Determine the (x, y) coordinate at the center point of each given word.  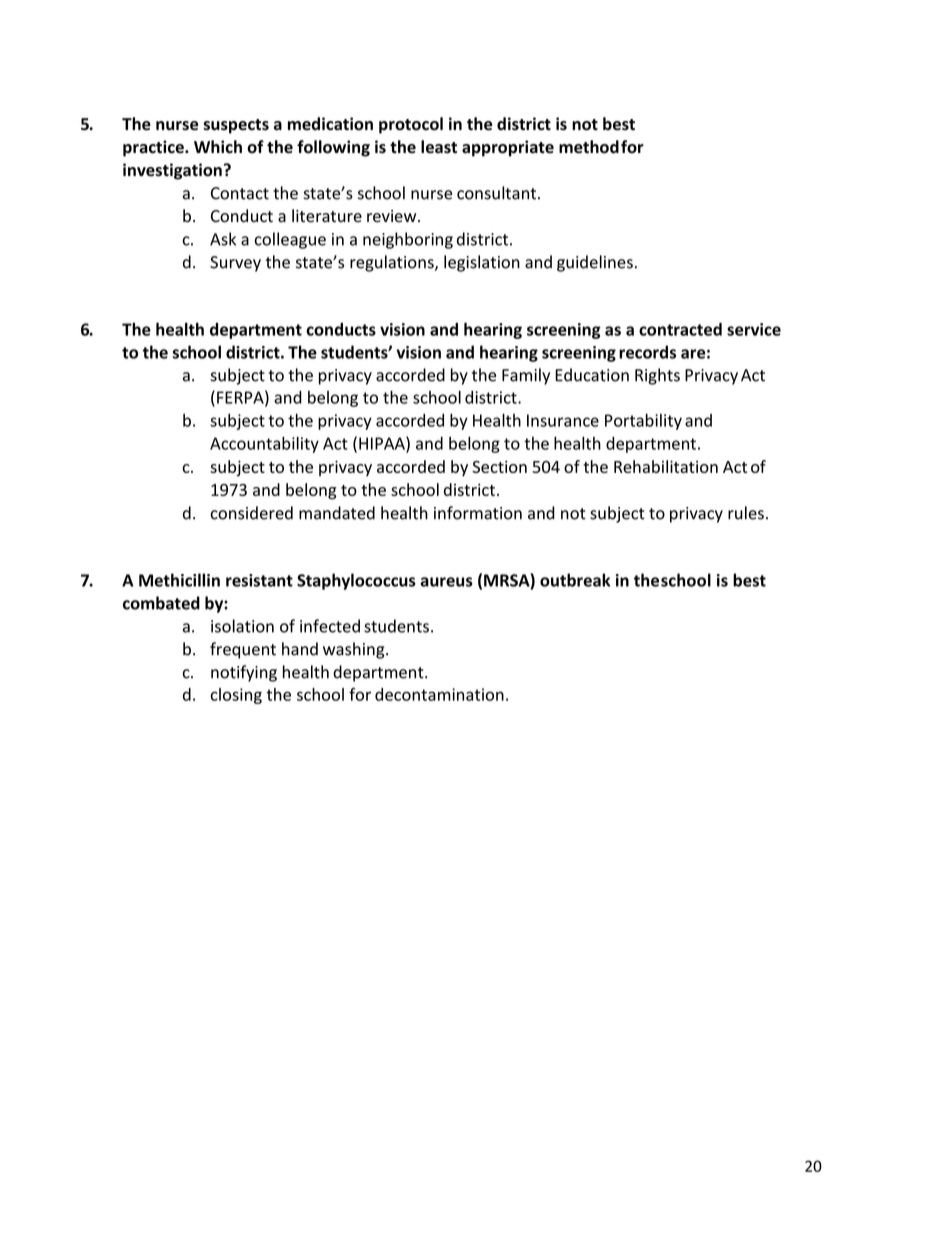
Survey (235, 264)
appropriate (508, 148)
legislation (482, 263)
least (439, 147)
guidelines (595, 263)
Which (218, 147)
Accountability (264, 444)
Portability (643, 421)
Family (526, 376)
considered (252, 513)
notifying (244, 673)
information (478, 513)
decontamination (439, 694)
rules (746, 513)
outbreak (575, 580)
